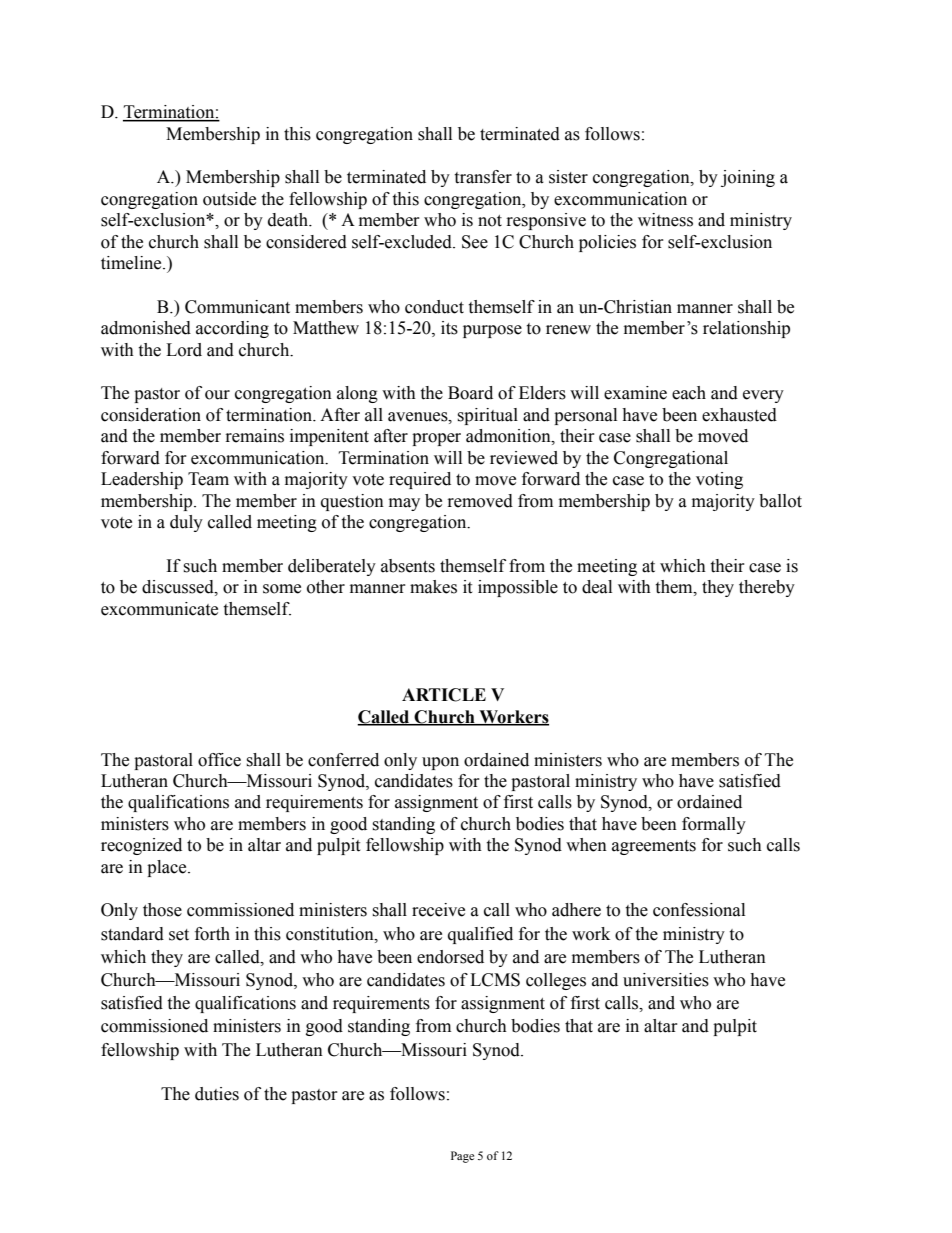  I want to click on not, so click(490, 221).
